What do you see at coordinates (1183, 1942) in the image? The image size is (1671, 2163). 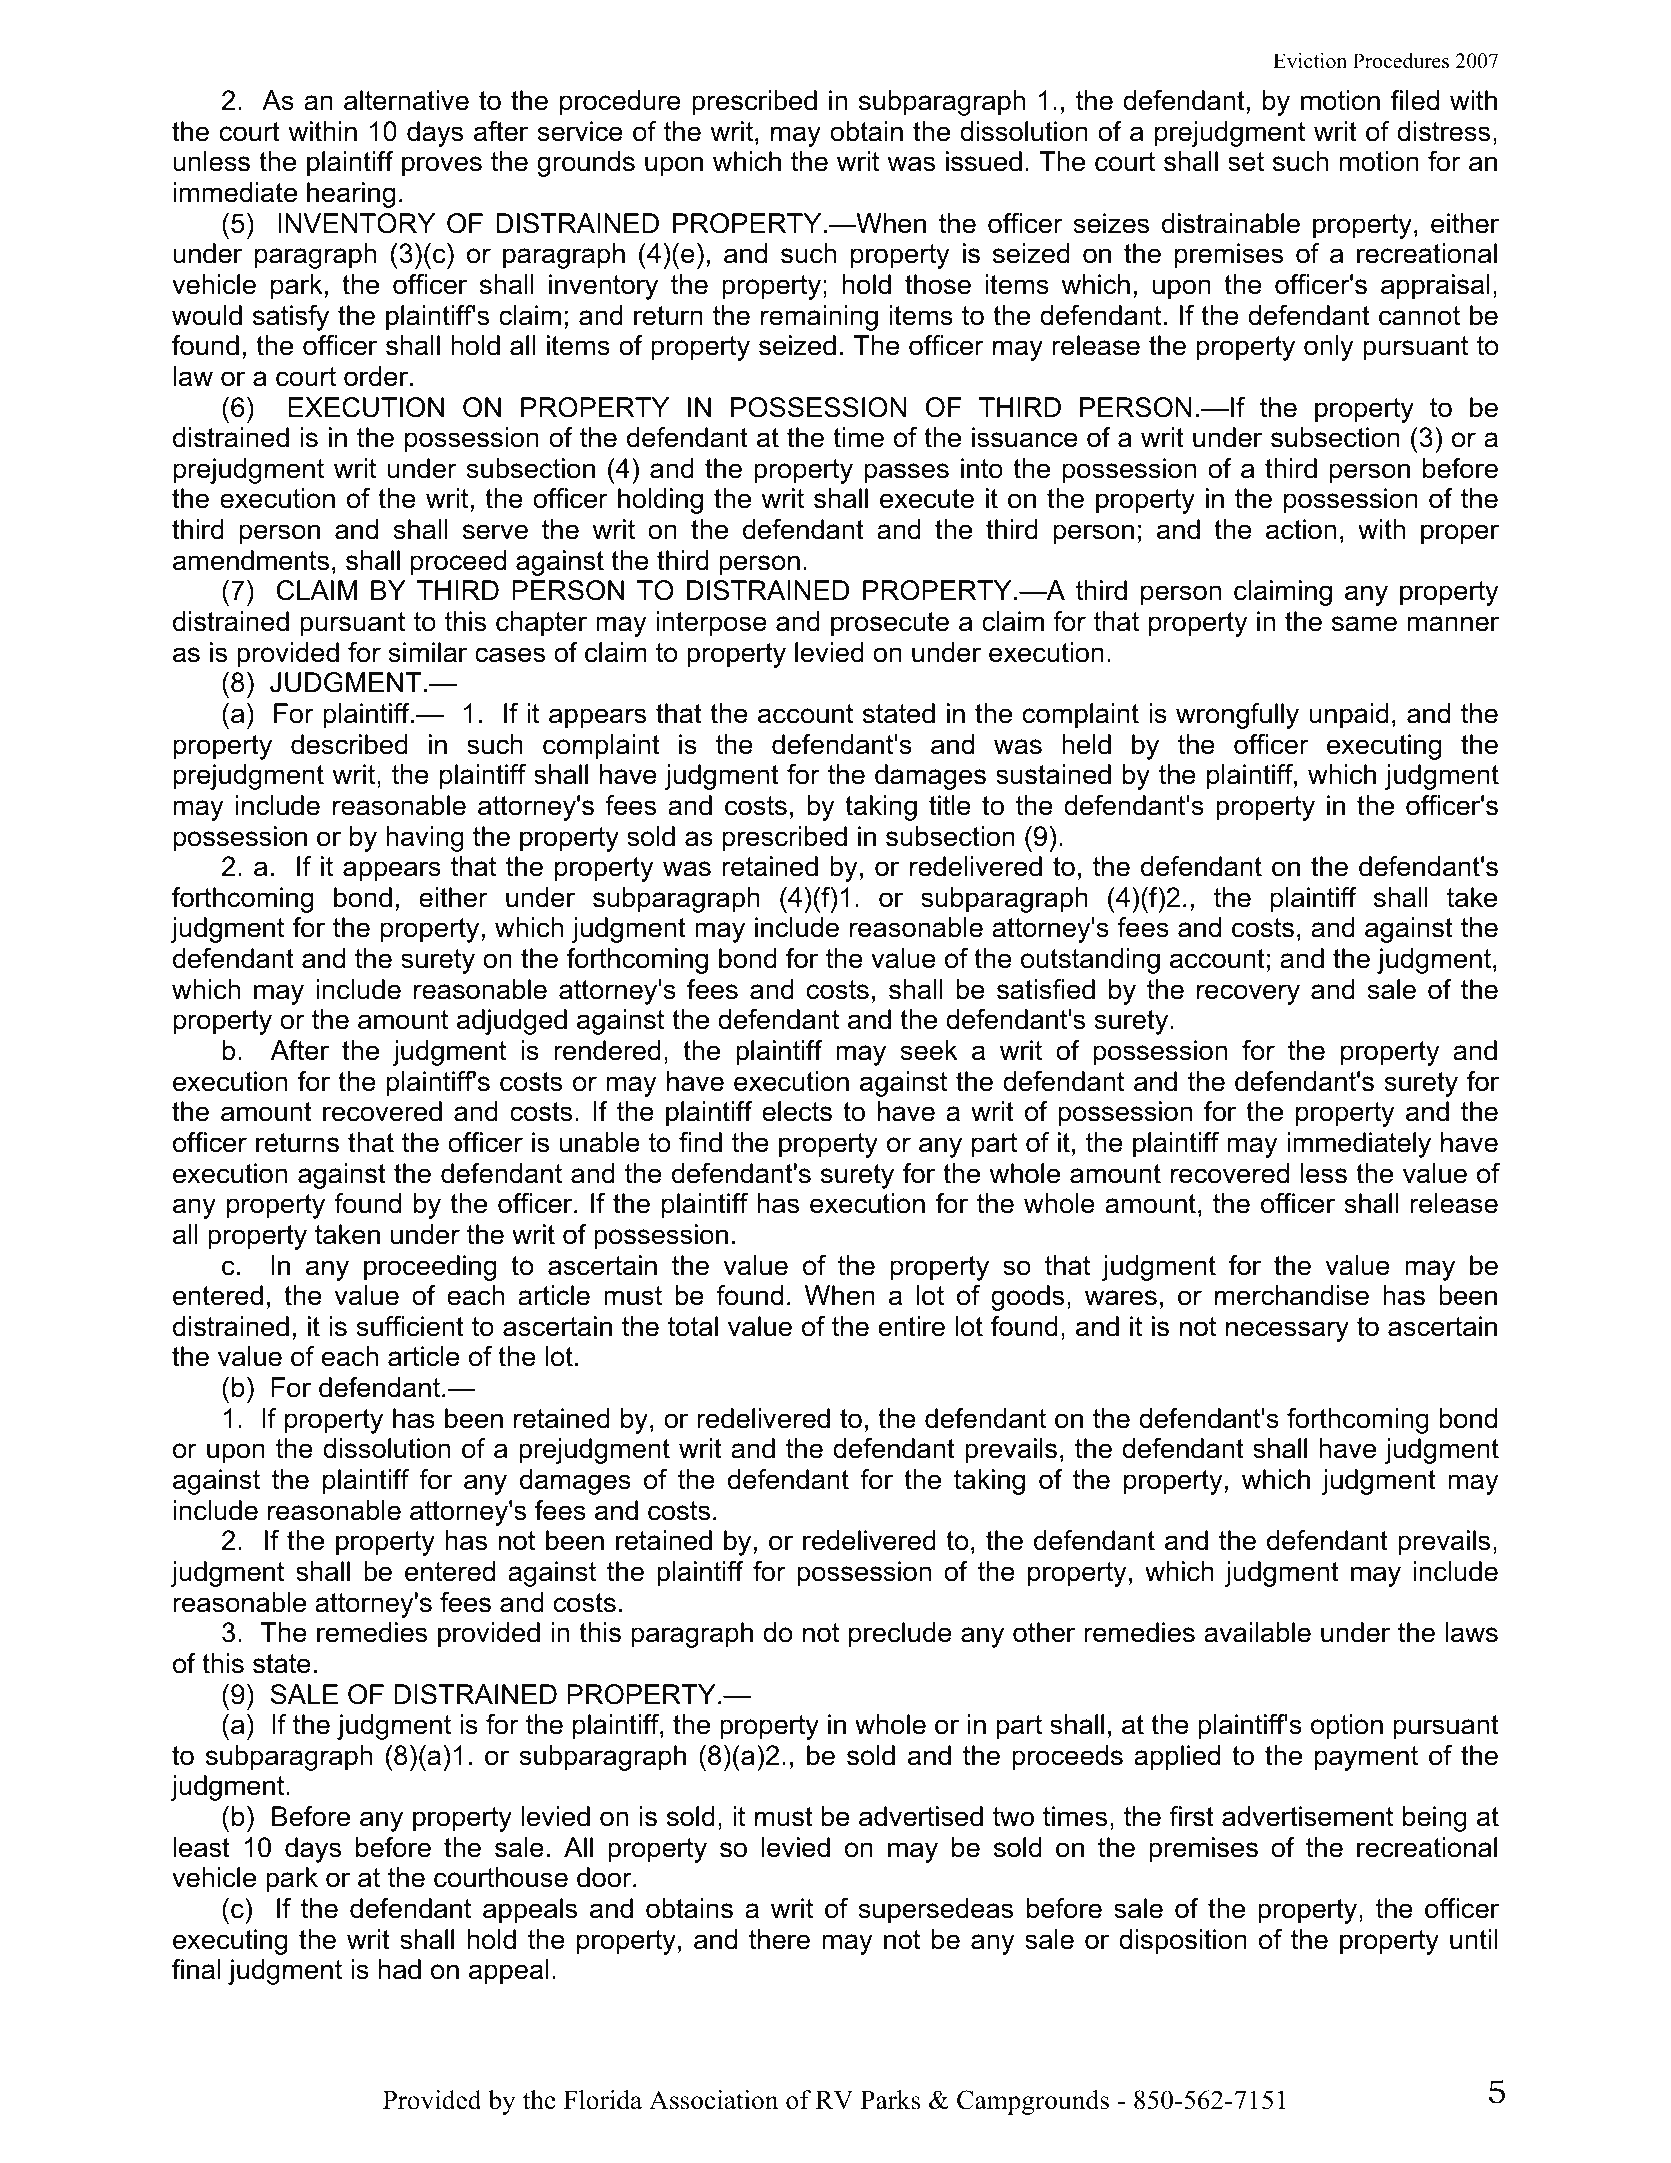 I see `disposition` at bounding box center [1183, 1942].
